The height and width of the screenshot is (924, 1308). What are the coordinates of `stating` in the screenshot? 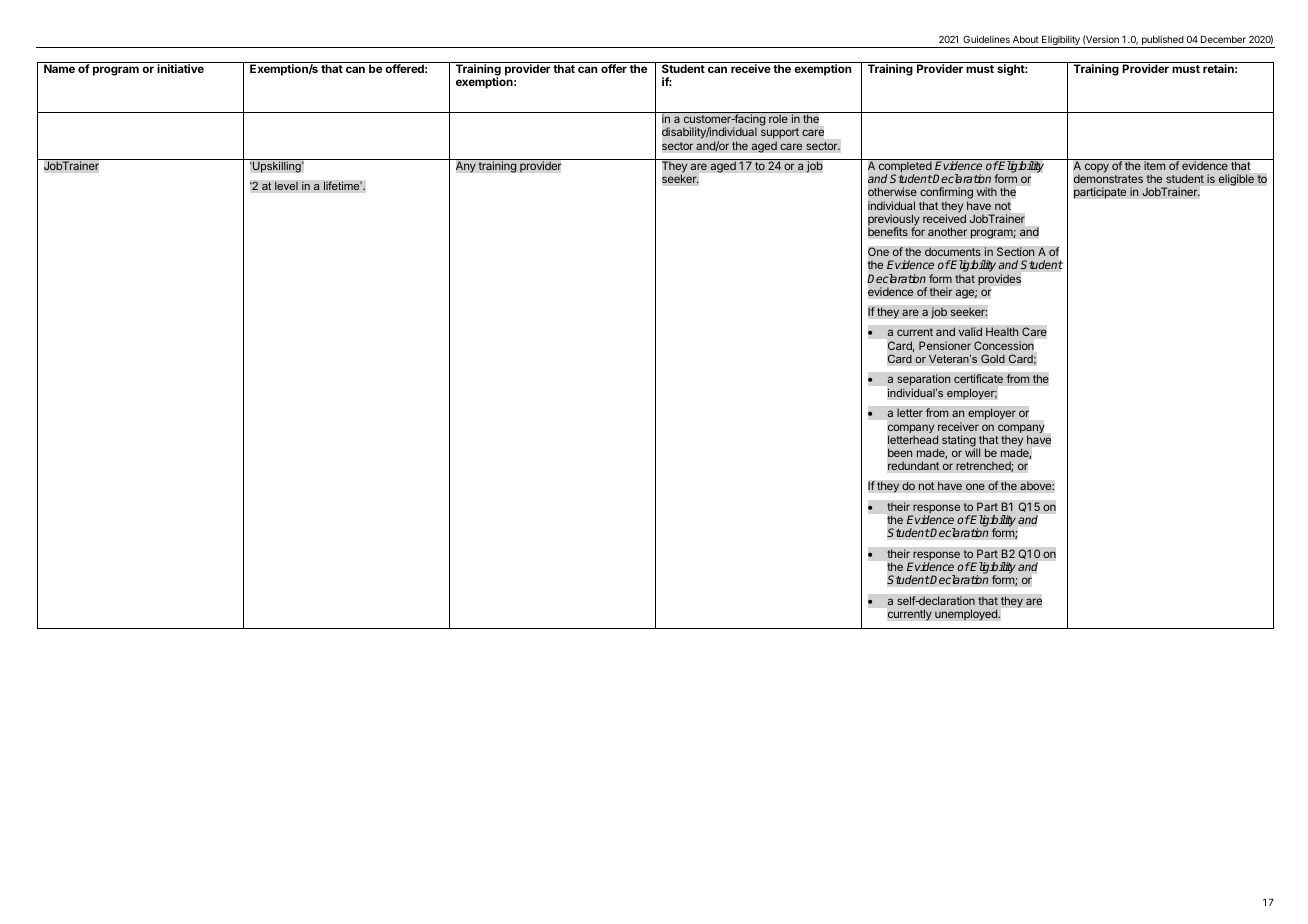 It's located at (959, 442).
